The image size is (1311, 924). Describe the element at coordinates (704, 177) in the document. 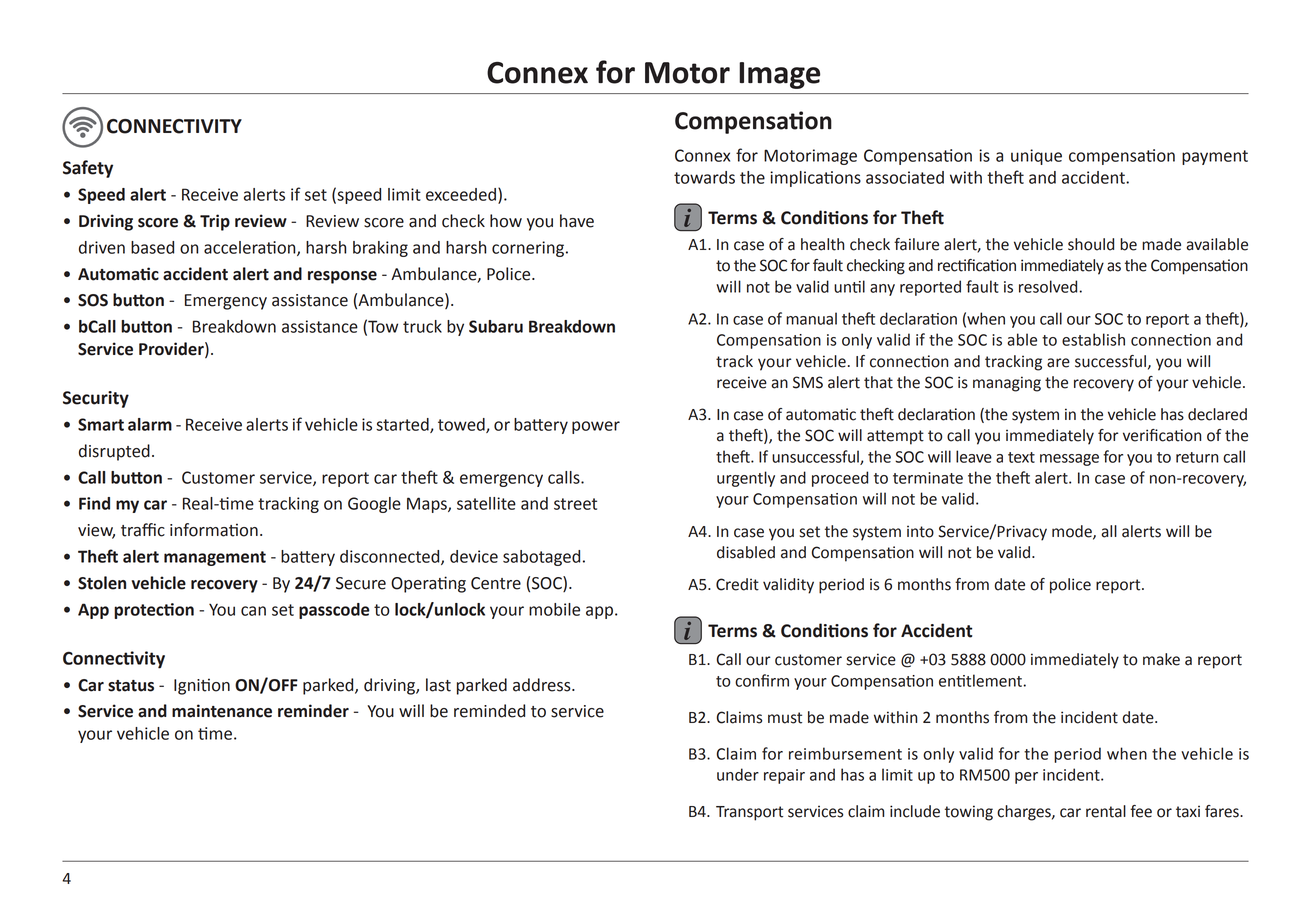

I see `towards` at that location.
